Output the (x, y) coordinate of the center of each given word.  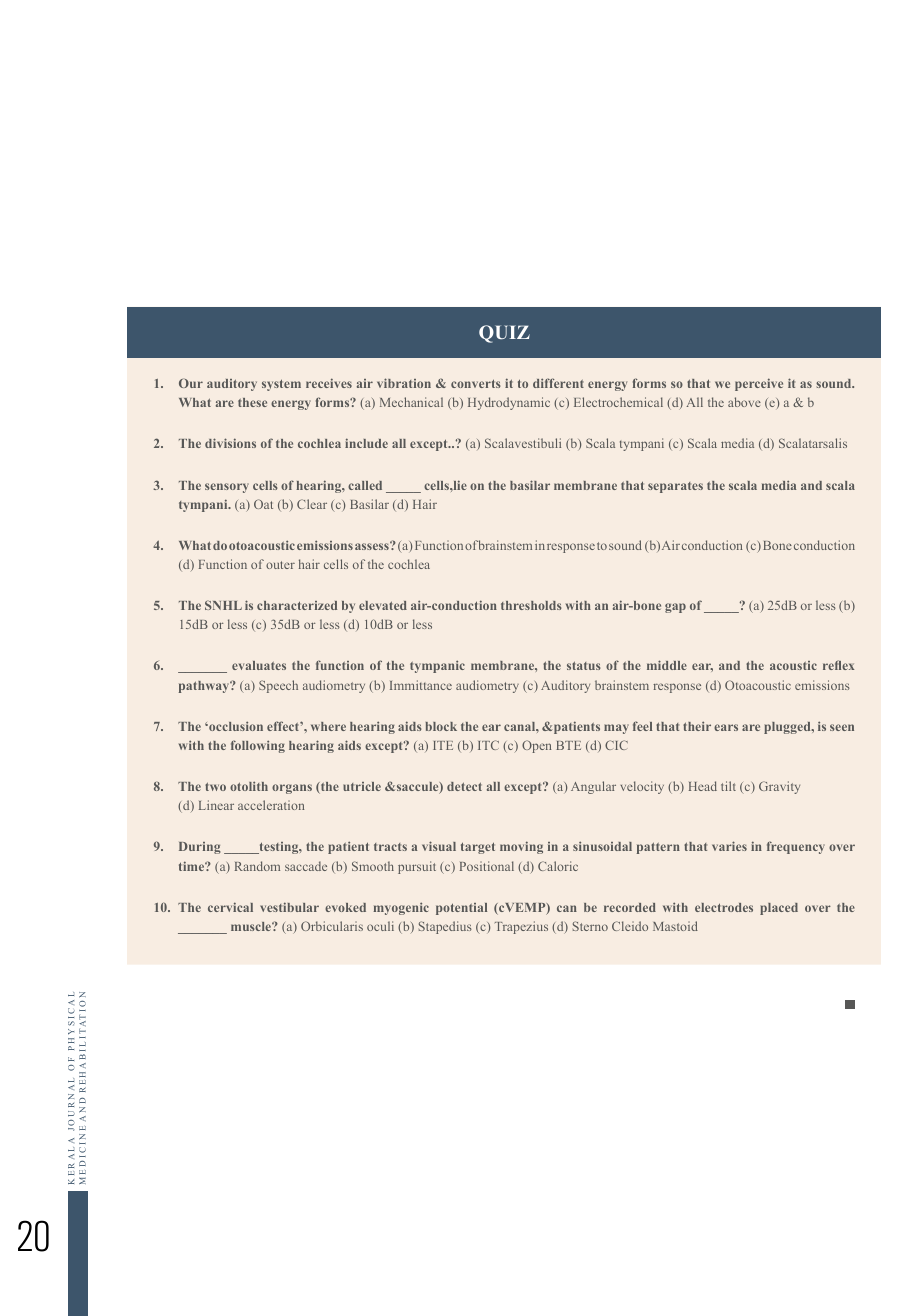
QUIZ (504, 334)
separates (675, 487)
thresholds (531, 605)
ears (726, 727)
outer (280, 565)
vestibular (289, 907)
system (281, 385)
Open (536, 746)
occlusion (235, 726)
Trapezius (521, 927)
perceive (759, 384)
